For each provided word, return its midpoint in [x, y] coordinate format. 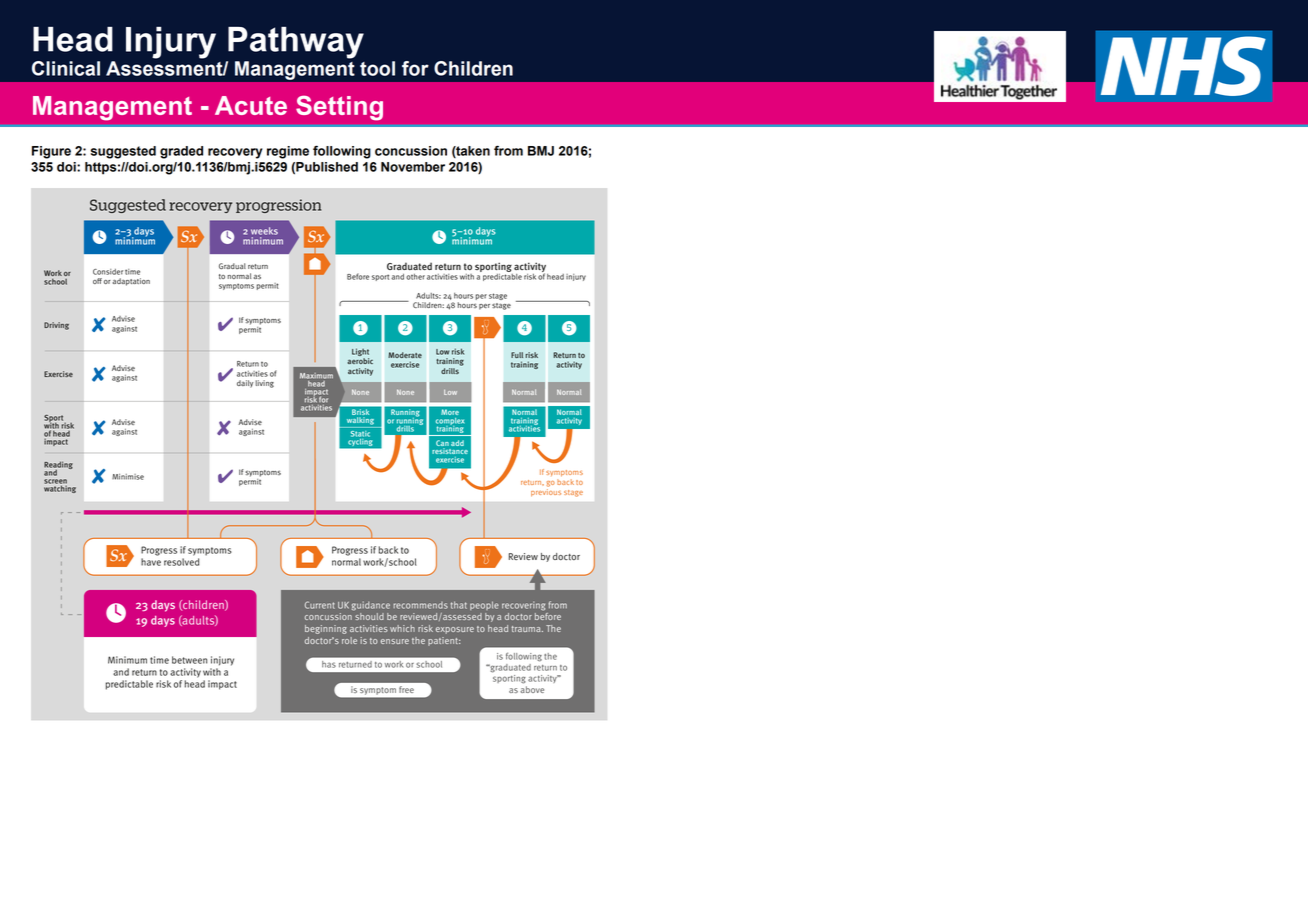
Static [360, 434]
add [457, 443]
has [328, 664]
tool [377, 68]
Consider [108, 272]
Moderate [405, 355]
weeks [264, 231]
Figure [51, 152]
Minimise [128, 477]
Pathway [296, 43]
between [189, 660]
